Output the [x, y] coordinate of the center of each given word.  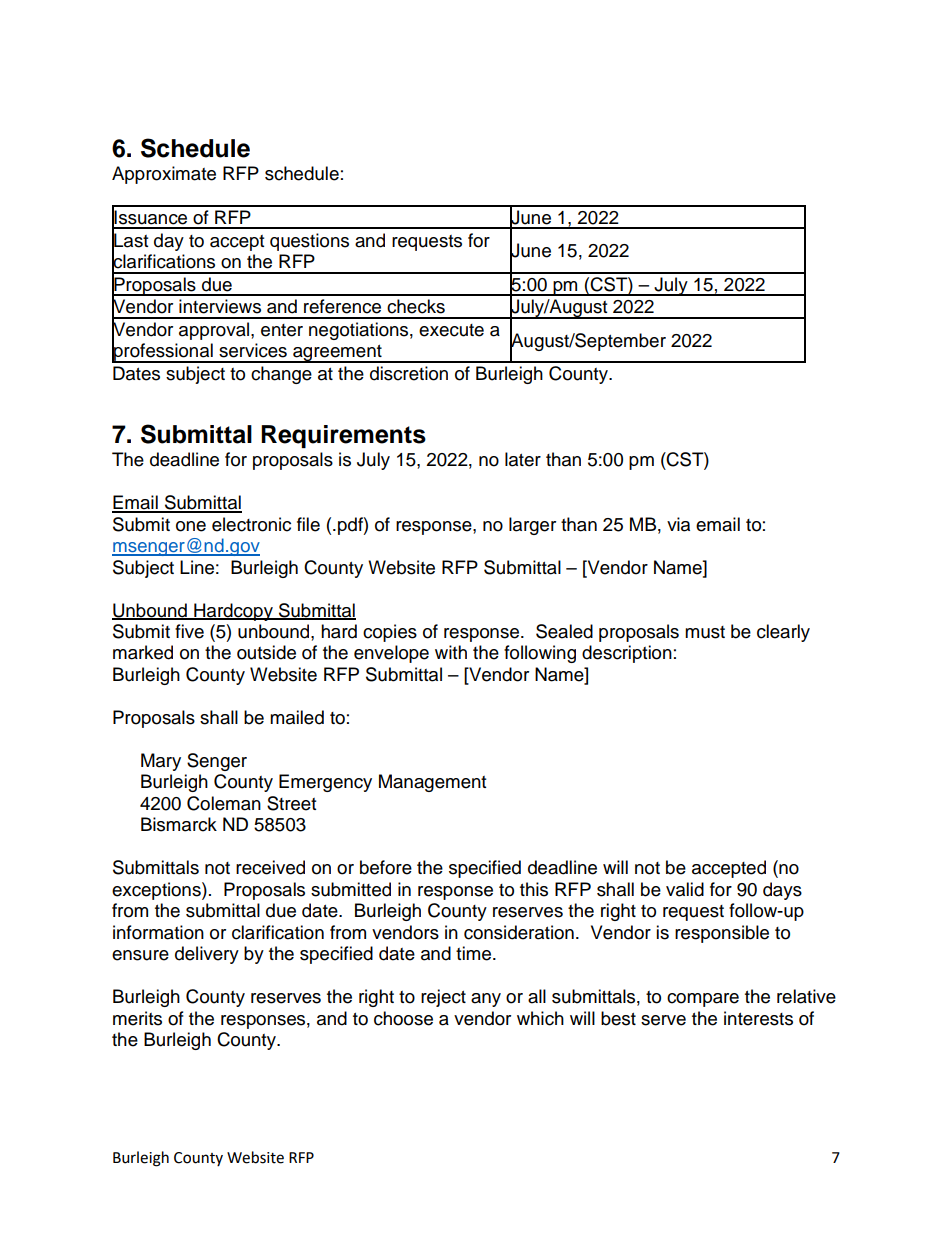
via [678, 524]
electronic [251, 524]
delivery [207, 955]
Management [432, 783]
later [523, 459]
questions [309, 242]
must [705, 632]
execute [451, 330]
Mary [161, 762]
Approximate [164, 175]
